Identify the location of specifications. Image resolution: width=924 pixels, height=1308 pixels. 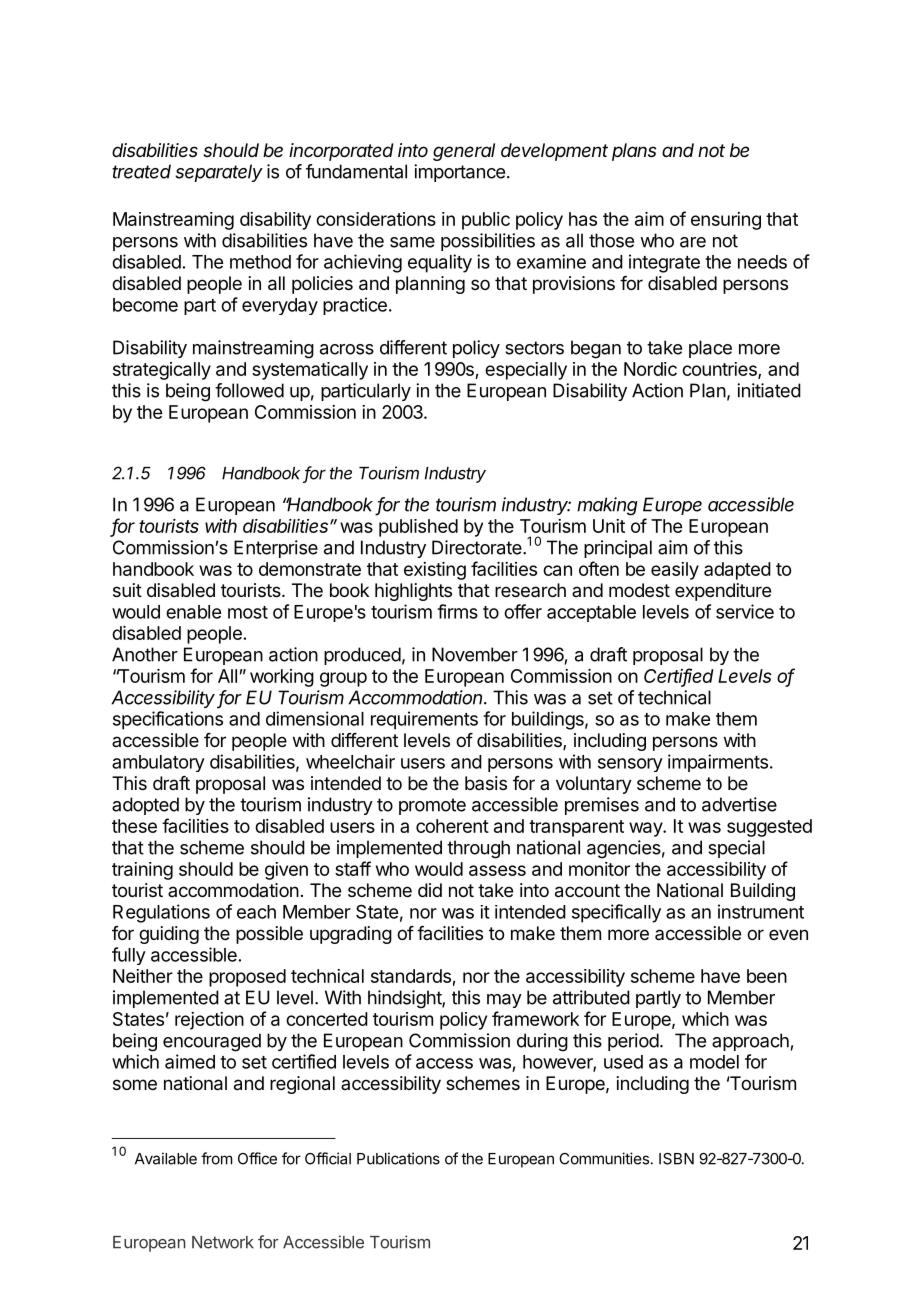
(168, 720).
